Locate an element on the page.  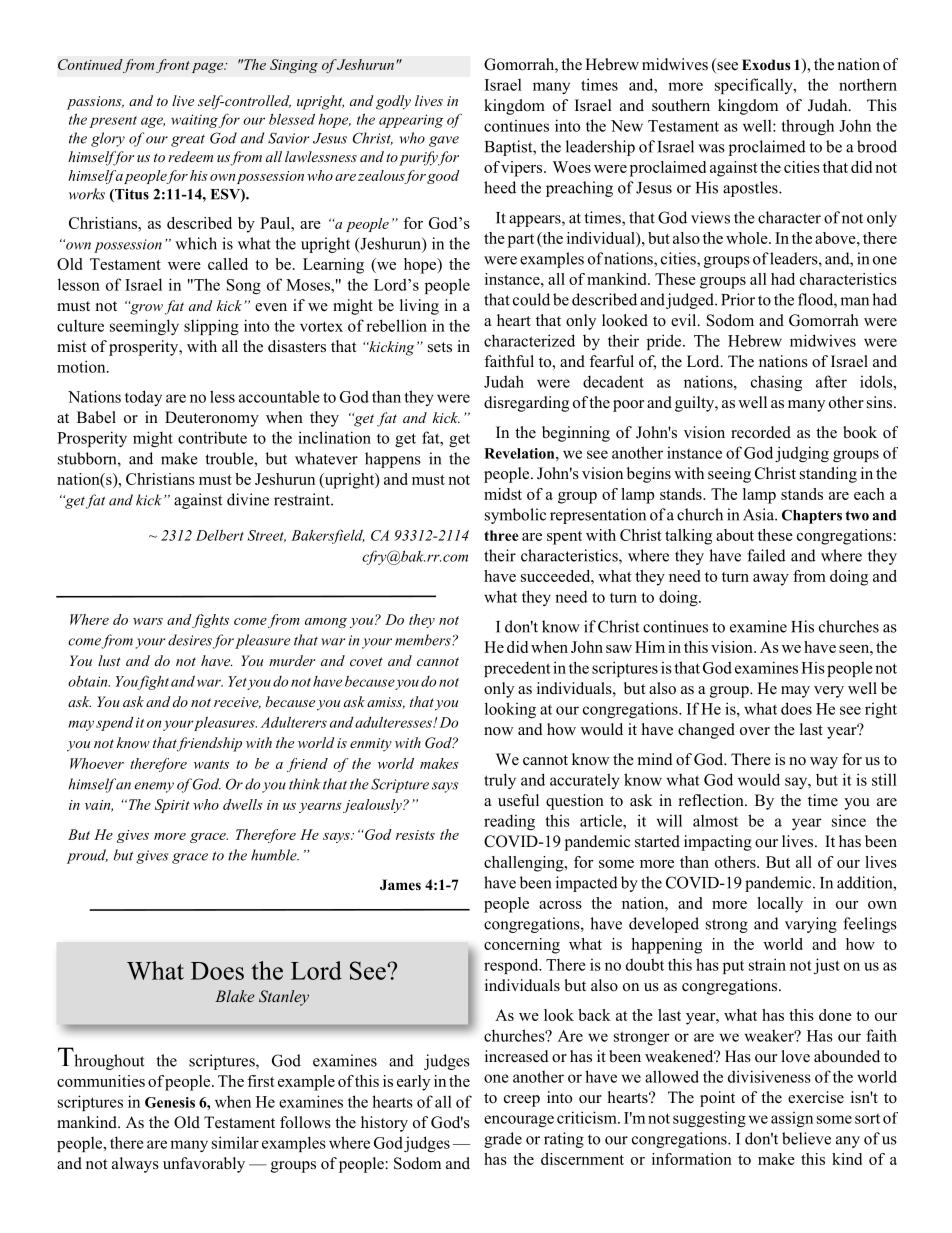
Genesis is located at coordinates (170, 1102).
